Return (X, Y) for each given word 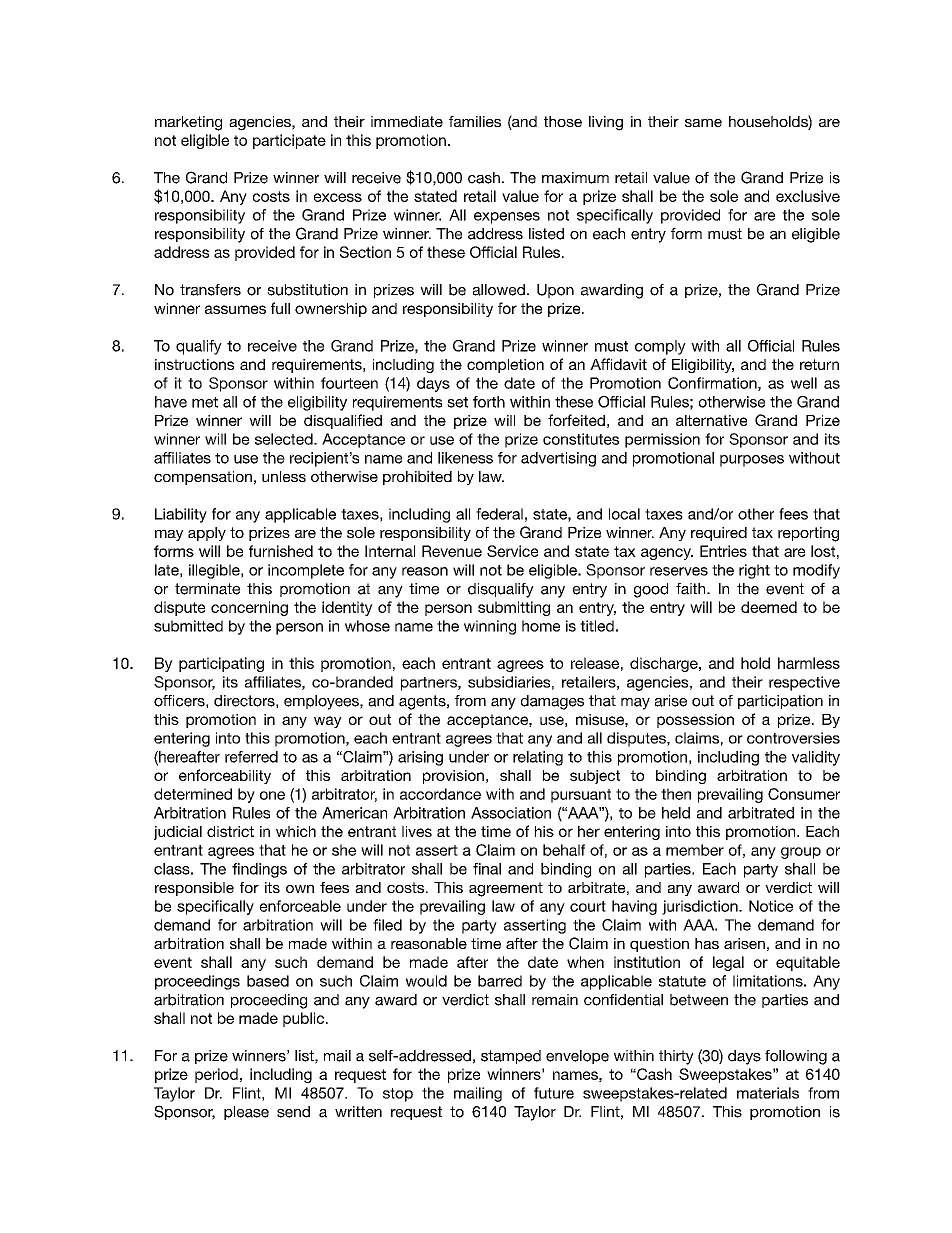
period (216, 1075)
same (703, 123)
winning (490, 627)
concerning (249, 608)
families (475, 121)
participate (289, 141)
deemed (769, 607)
